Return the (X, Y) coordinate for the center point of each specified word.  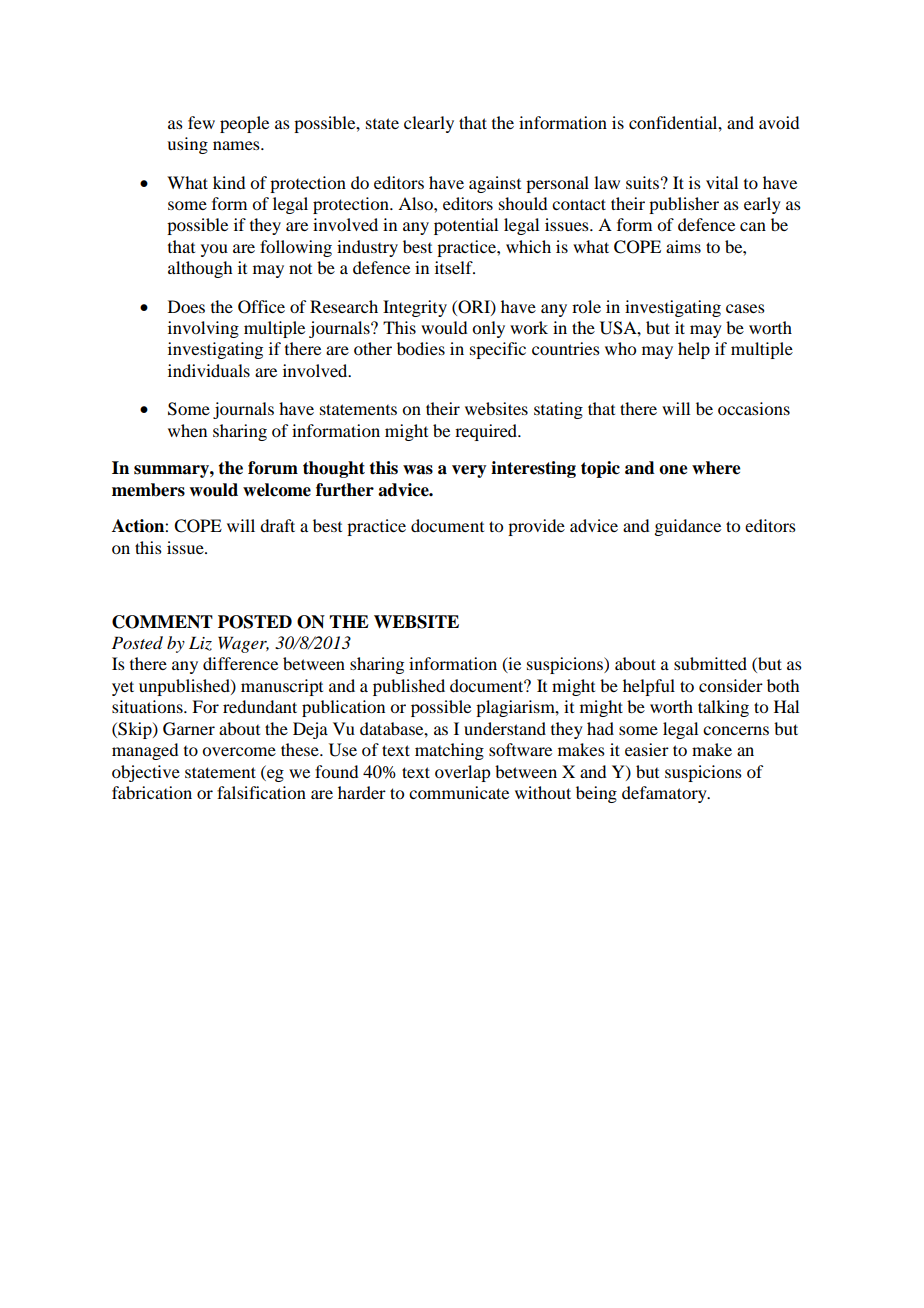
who (620, 348)
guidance (687, 527)
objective (146, 773)
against (495, 184)
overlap (462, 773)
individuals (209, 370)
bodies (421, 348)
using (187, 145)
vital (722, 182)
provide (536, 527)
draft (277, 525)
